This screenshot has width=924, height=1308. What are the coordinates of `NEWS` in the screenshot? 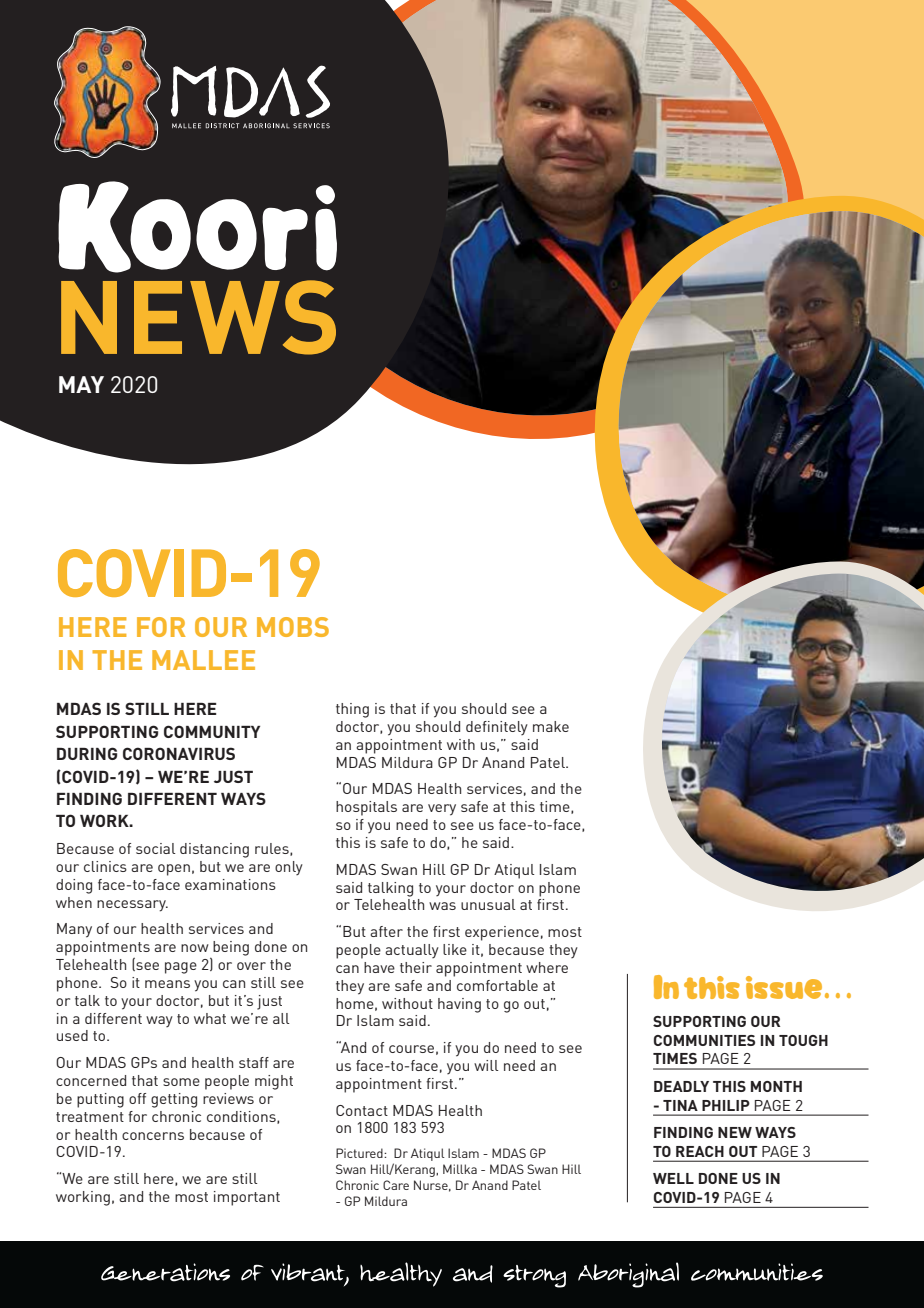 It's located at (198, 317).
